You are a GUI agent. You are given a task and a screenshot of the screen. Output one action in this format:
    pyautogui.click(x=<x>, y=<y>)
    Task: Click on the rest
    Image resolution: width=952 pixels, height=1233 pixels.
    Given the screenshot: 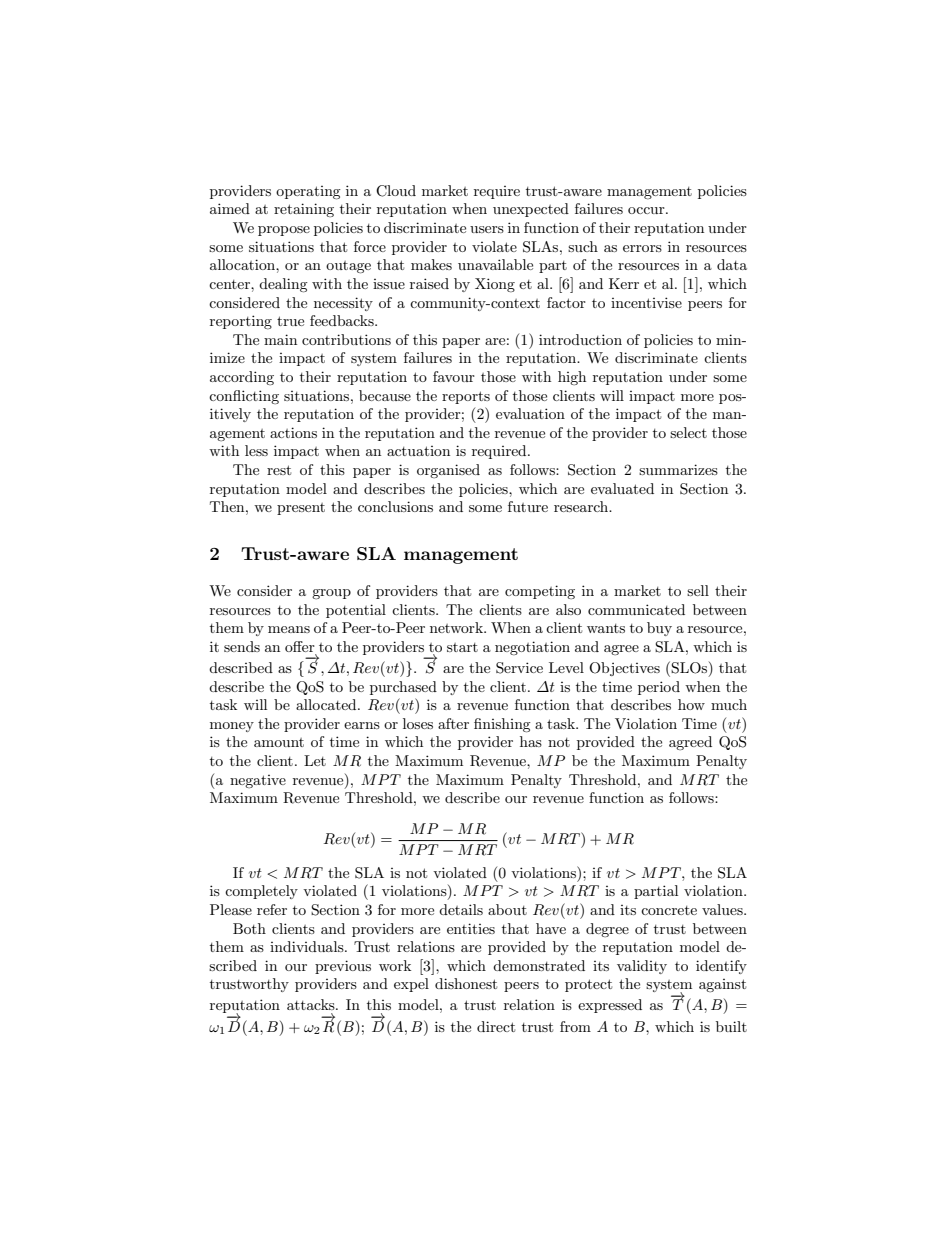 What is the action you would take?
    pyautogui.click(x=279, y=470)
